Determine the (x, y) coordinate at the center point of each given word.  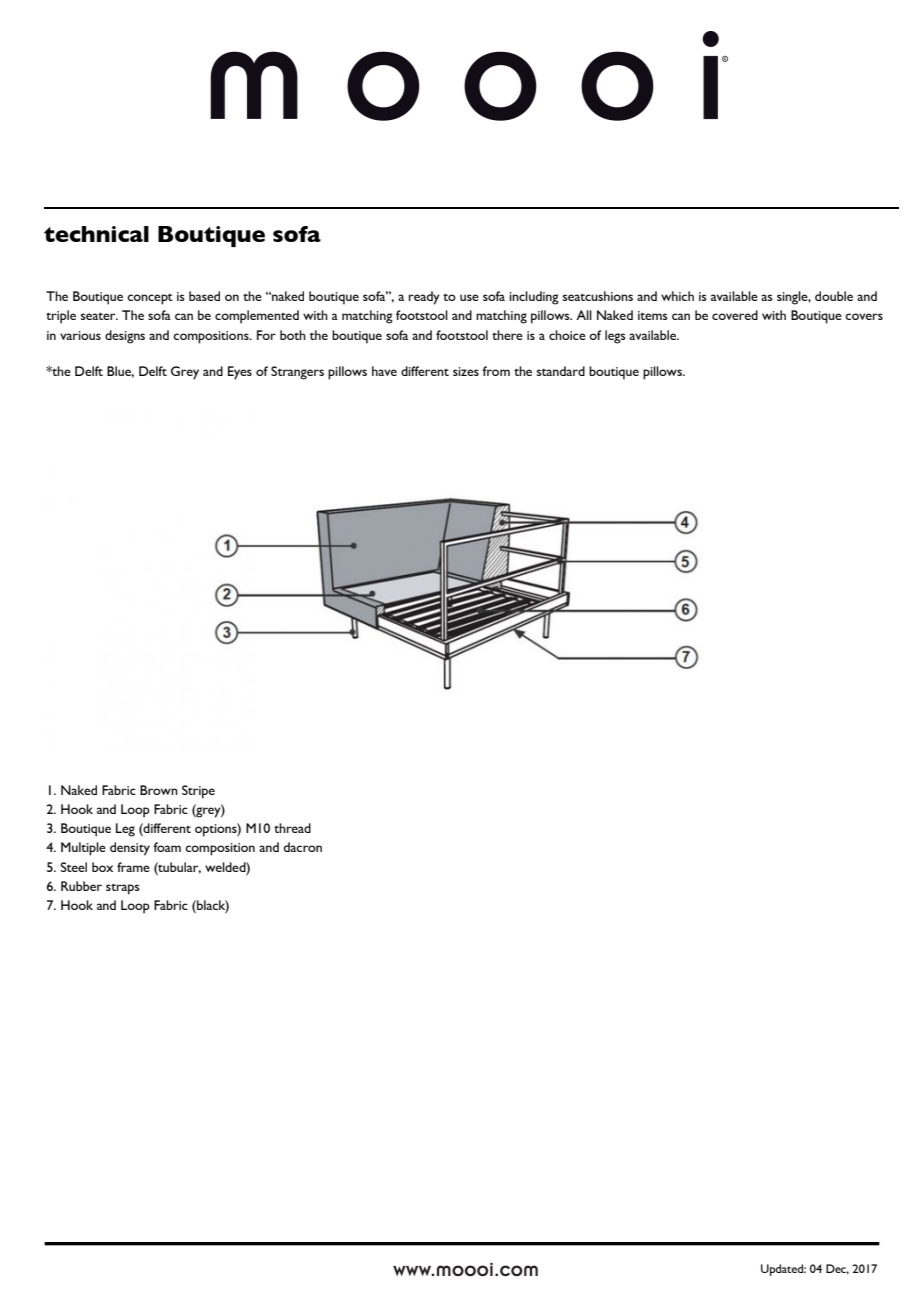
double (834, 296)
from (496, 371)
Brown (159, 790)
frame (133, 867)
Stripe (198, 792)
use (469, 297)
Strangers (297, 373)
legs (615, 337)
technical (96, 234)
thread (292, 828)
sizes (466, 371)
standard (561, 371)
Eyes (240, 373)
